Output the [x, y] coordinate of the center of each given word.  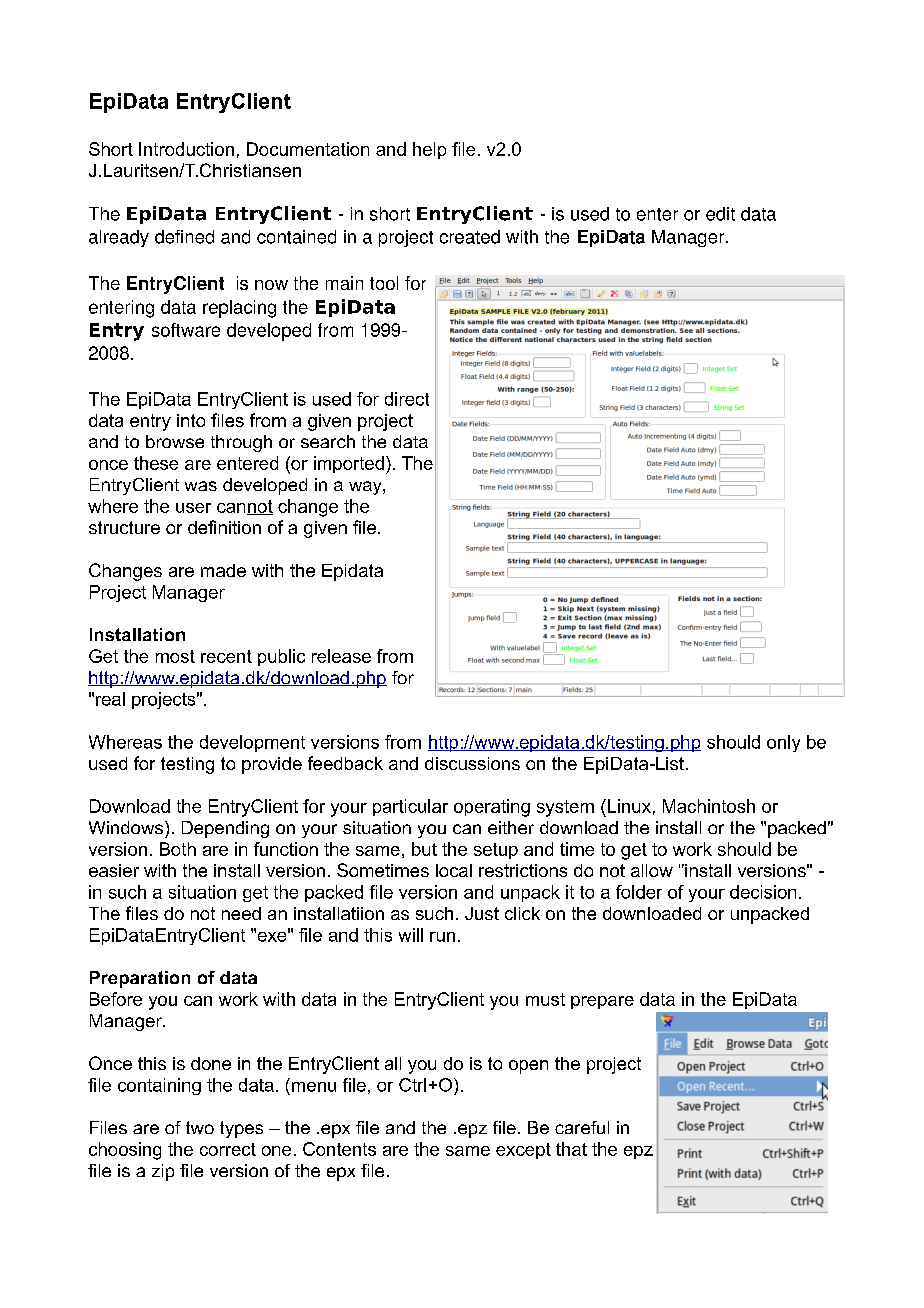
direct [407, 399]
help [429, 150]
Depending [225, 829]
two [200, 1127]
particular [410, 807]
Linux [628, 806]
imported [349, 464]
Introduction [186, 149]
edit [720, 214]
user [193, 508]
